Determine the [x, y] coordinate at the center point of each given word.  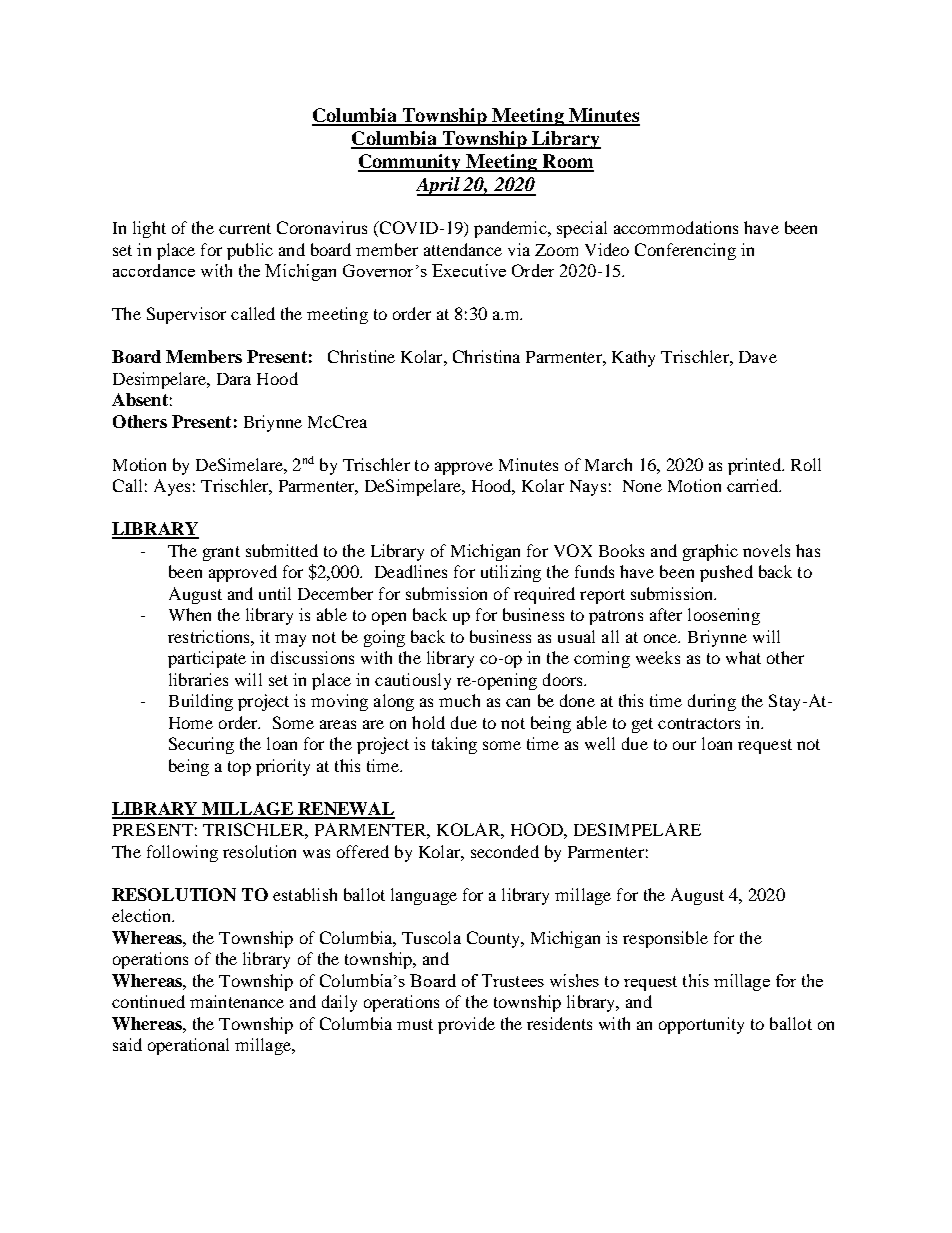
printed [755, 466]
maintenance [237, 1001]
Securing [201, 745]
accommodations [676, 227]
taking [454, 745]
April [439, 186]
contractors [699, 723]
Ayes [172, 487]
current [245, 228]
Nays [588, 488]
